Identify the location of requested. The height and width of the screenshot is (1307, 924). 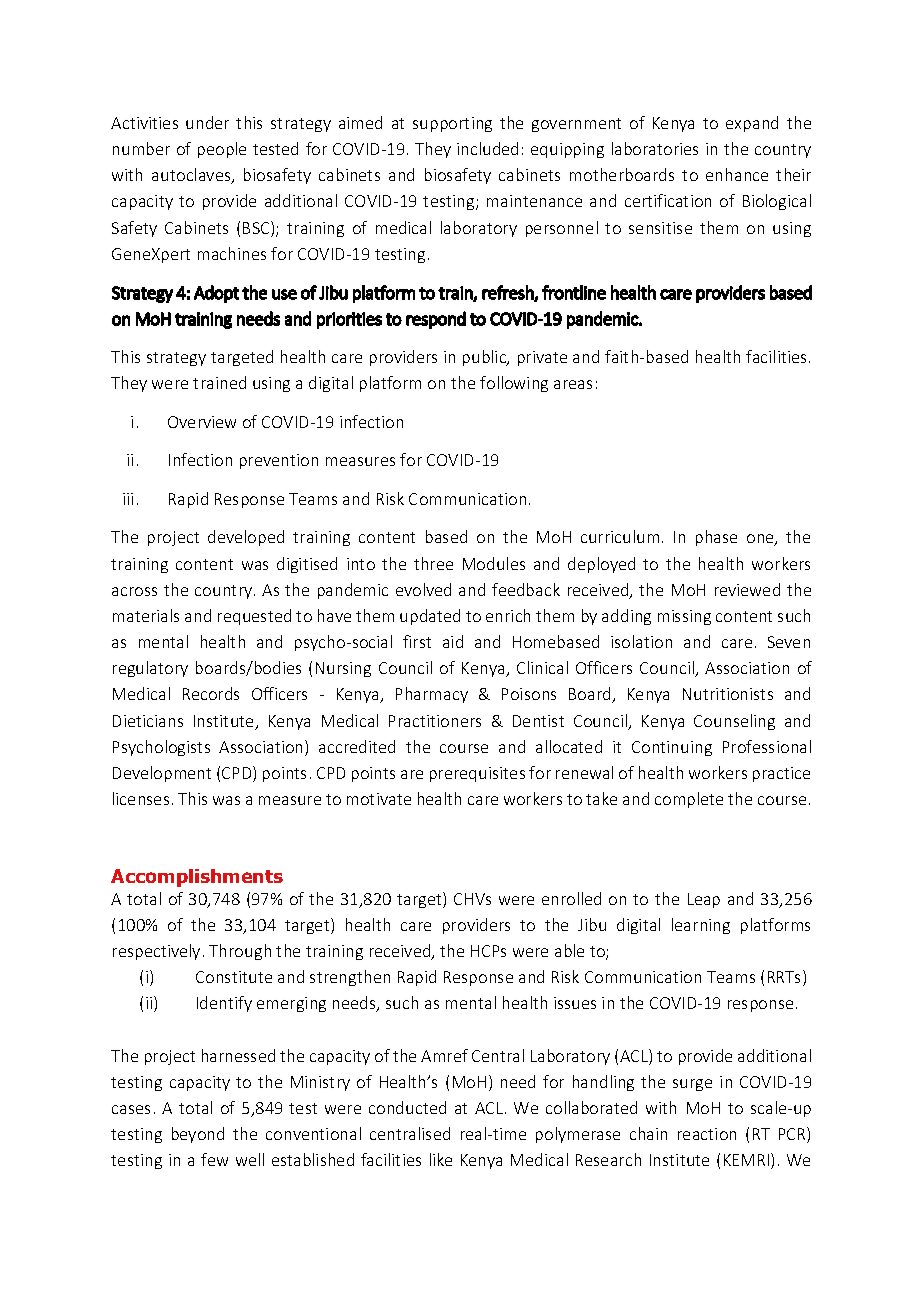
(254, 617).
